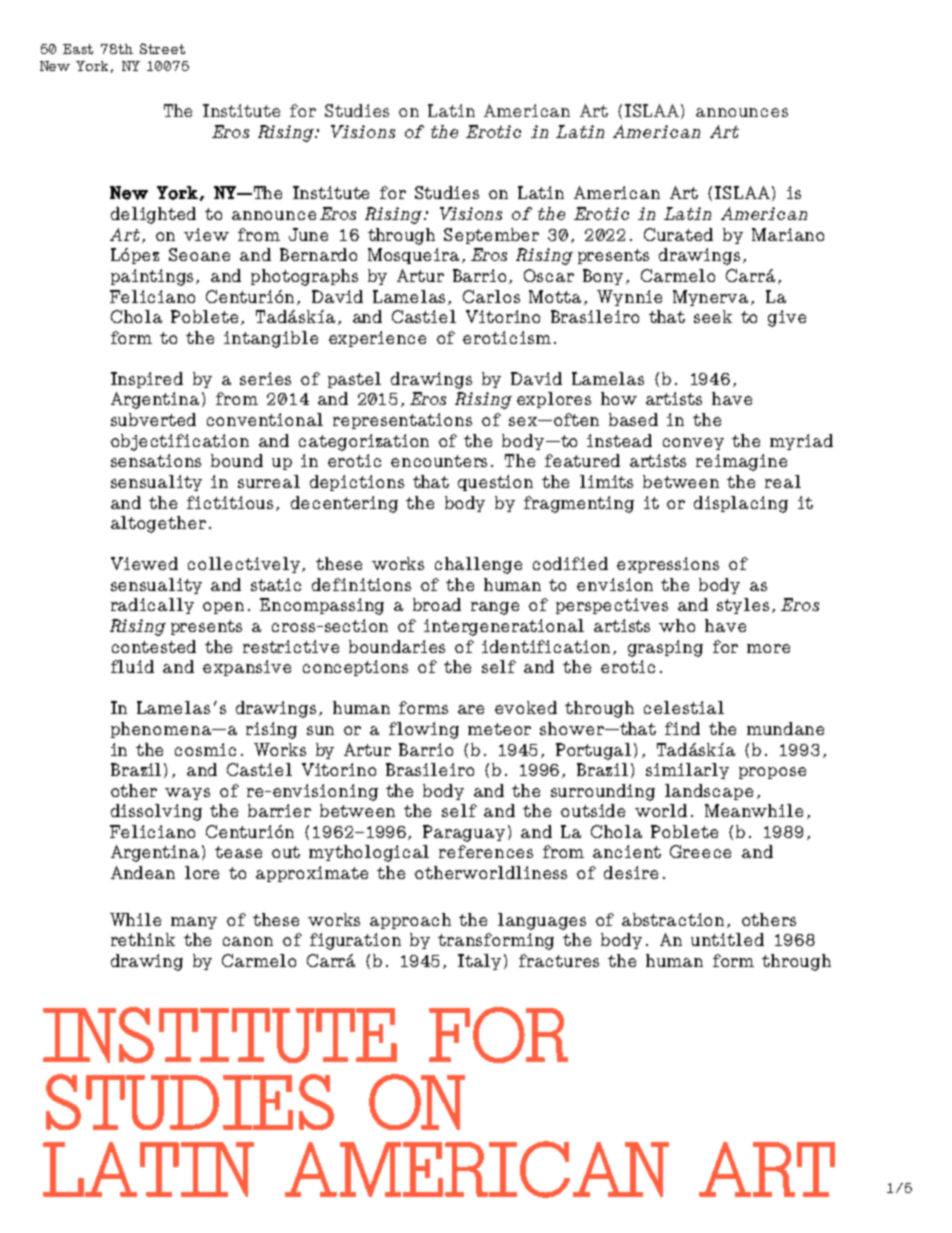 This document has width=952, height=1233. I want to click on approach, so click(410, 921).
